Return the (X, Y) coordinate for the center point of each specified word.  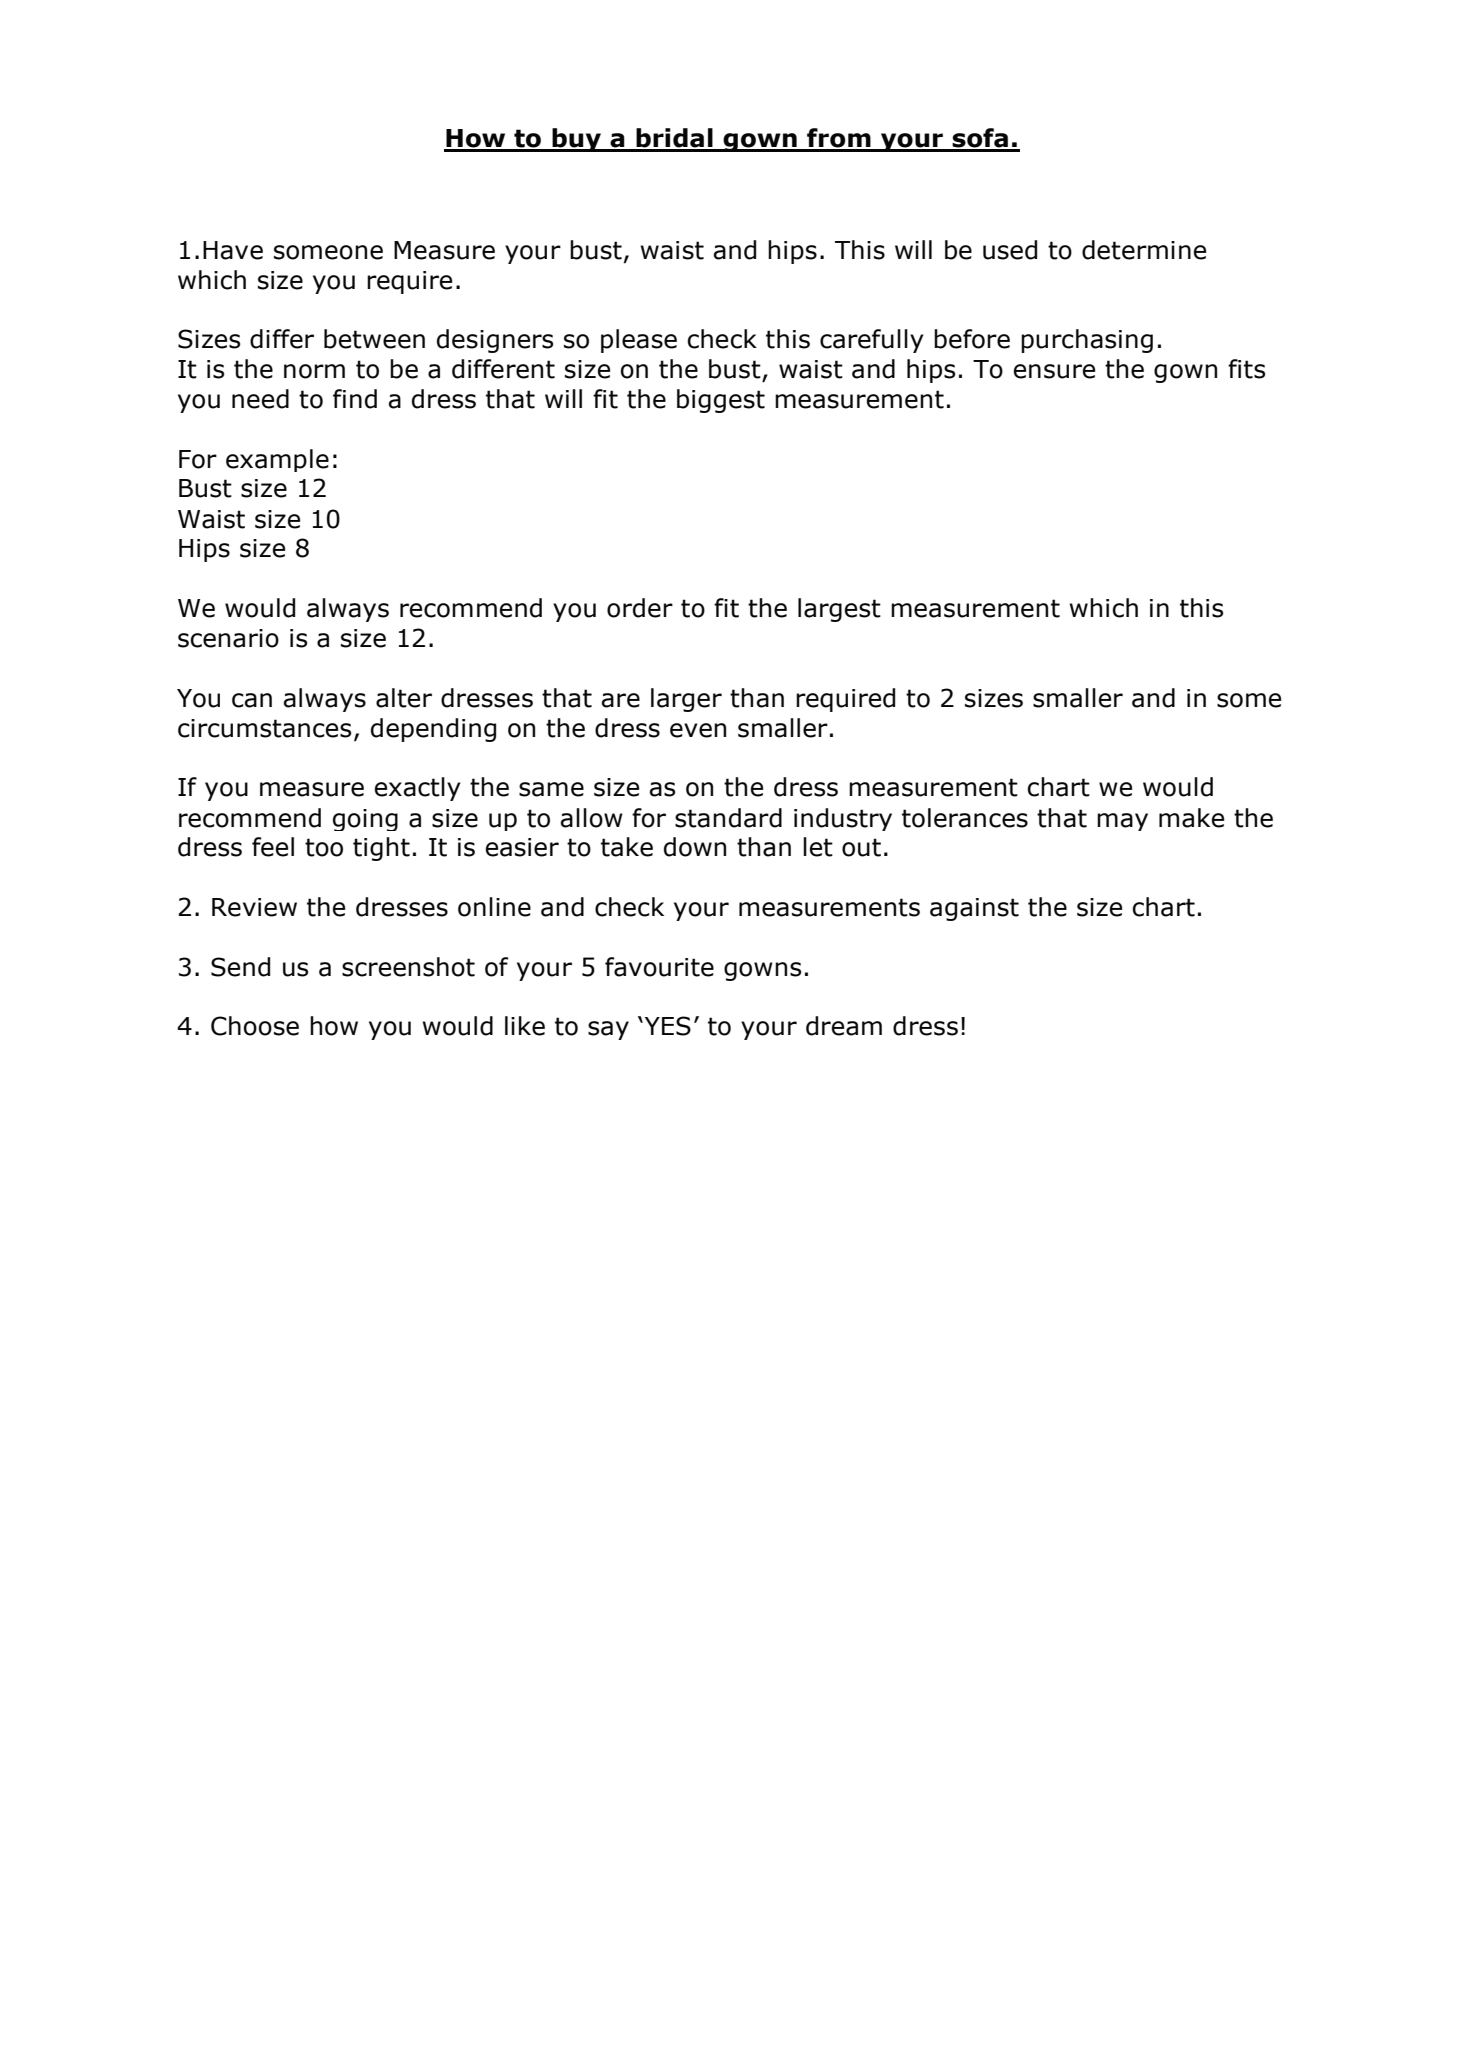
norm (314, 371)
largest (839, 610)
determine (1144, 250)
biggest (721, 401)
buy (577, 140)
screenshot (408, 967)
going (365, 820)
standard (728, 818)
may (1122, 822)
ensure (1054, 371)
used (1010, 250)
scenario (228, 638)
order (640, 608)
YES (666, 1026)
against (974, 909)
